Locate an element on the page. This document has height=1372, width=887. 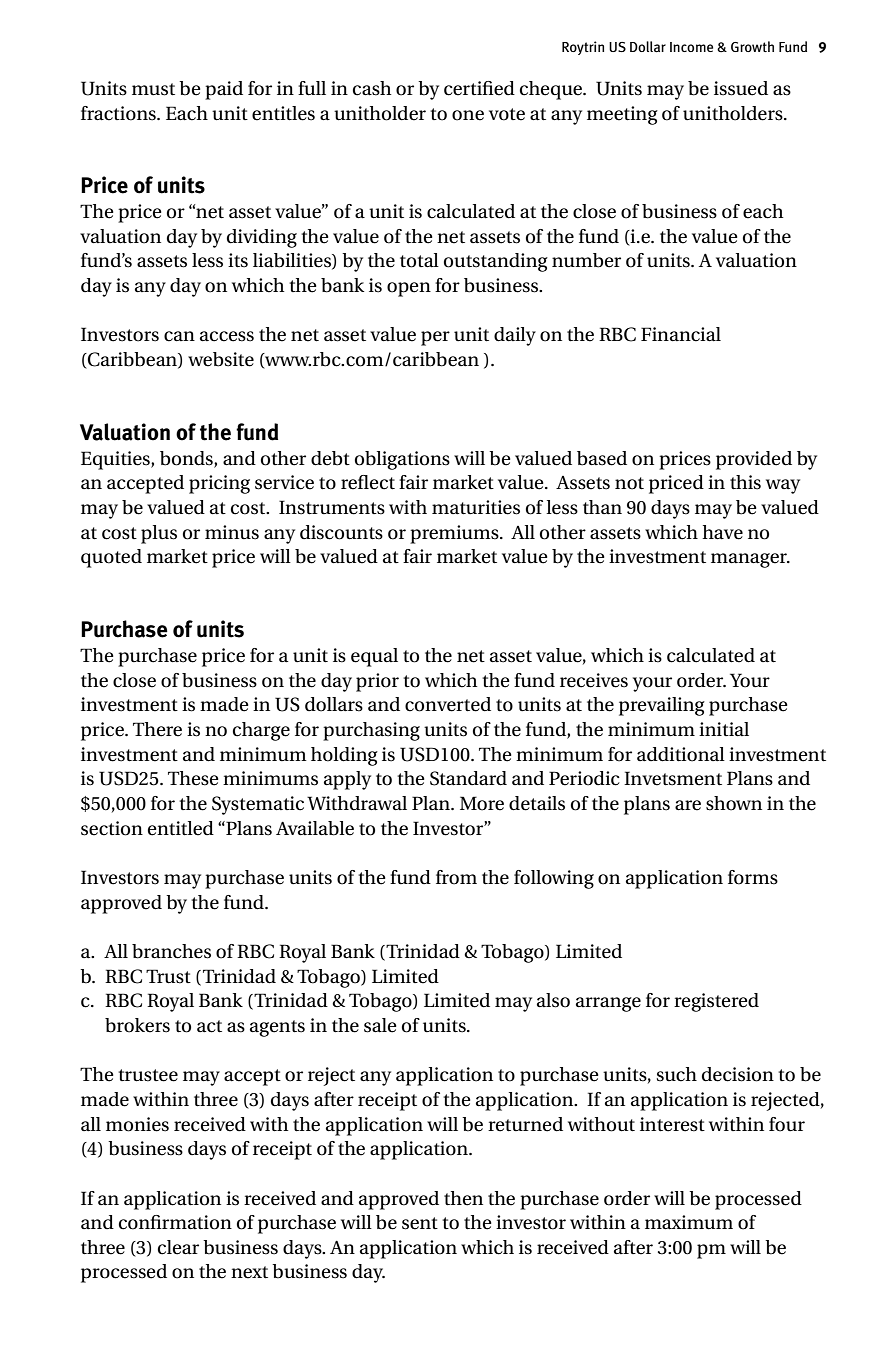
issued is located at coordinates (741, 88).
